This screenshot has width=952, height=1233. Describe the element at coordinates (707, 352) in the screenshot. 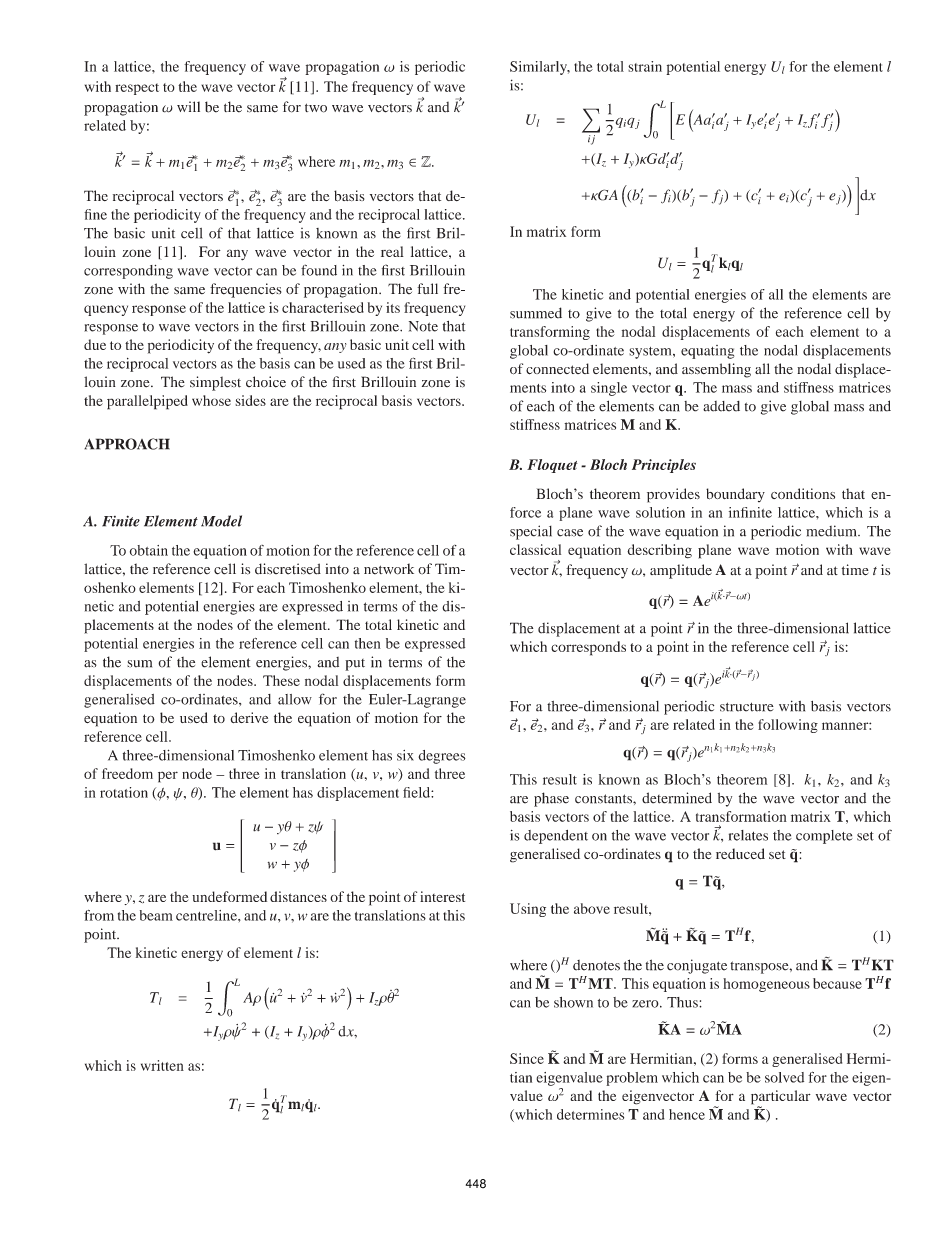

I see `equating` at that location.
